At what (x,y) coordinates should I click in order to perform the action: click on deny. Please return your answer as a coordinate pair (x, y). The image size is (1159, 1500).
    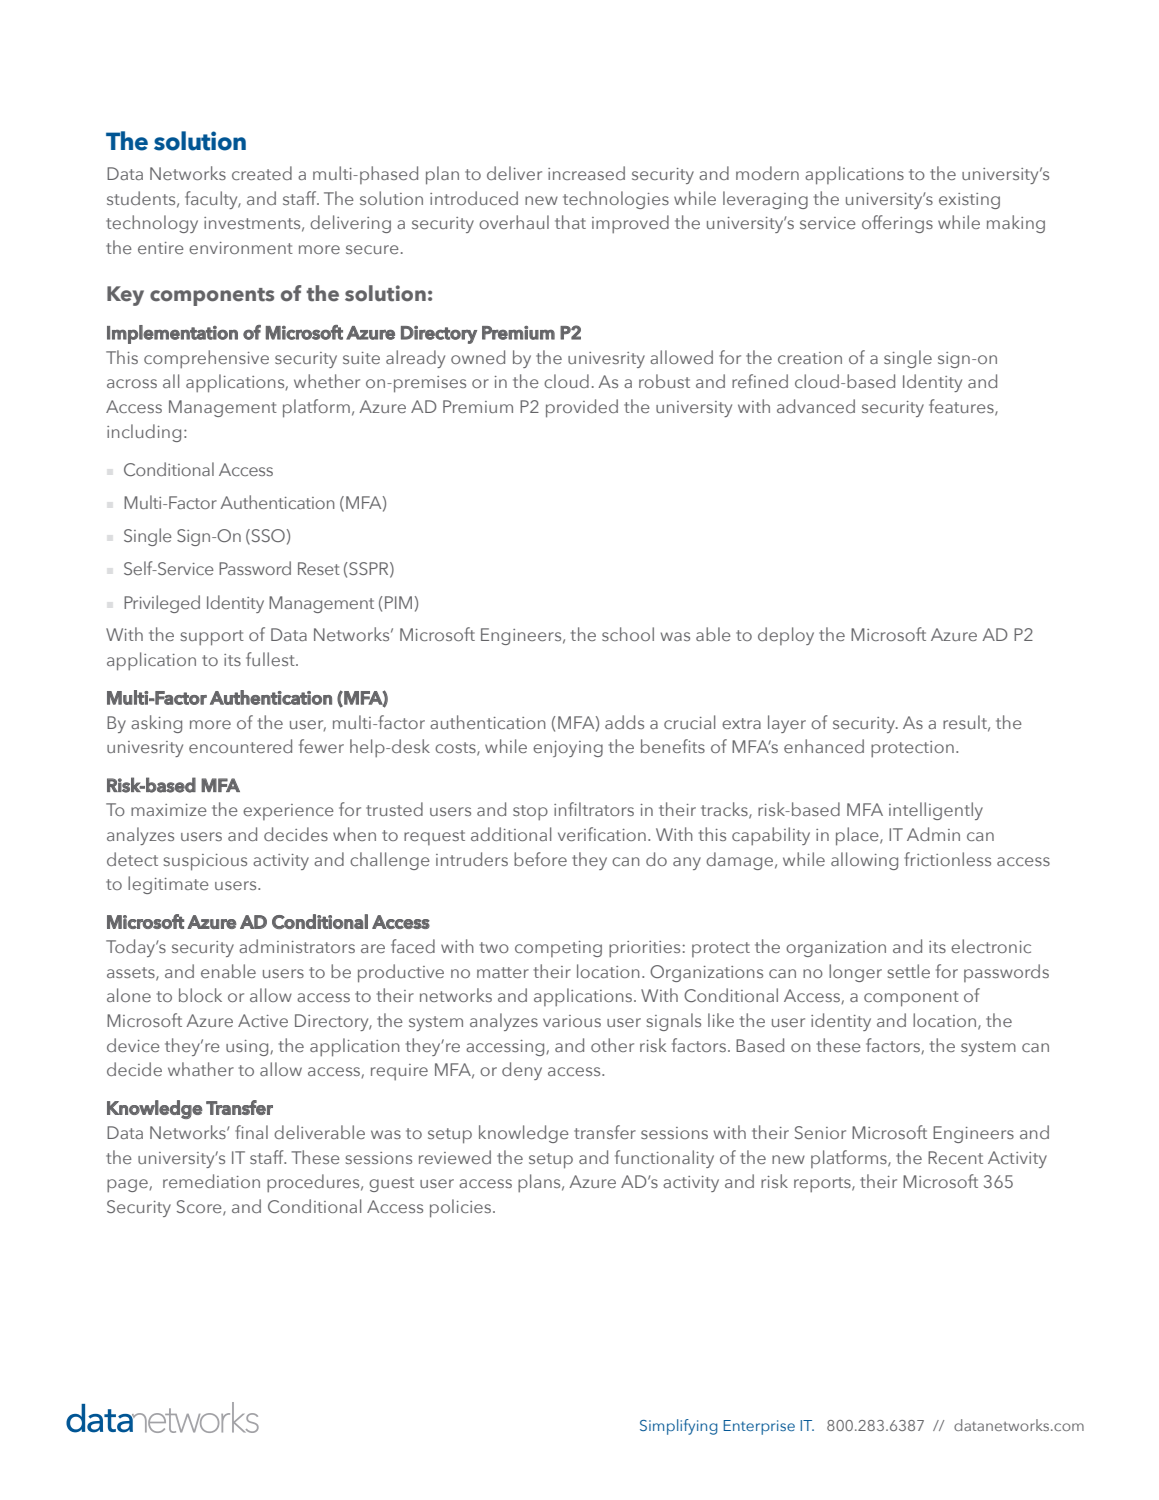
    Looking at the image, I should click on (522, 1071).
